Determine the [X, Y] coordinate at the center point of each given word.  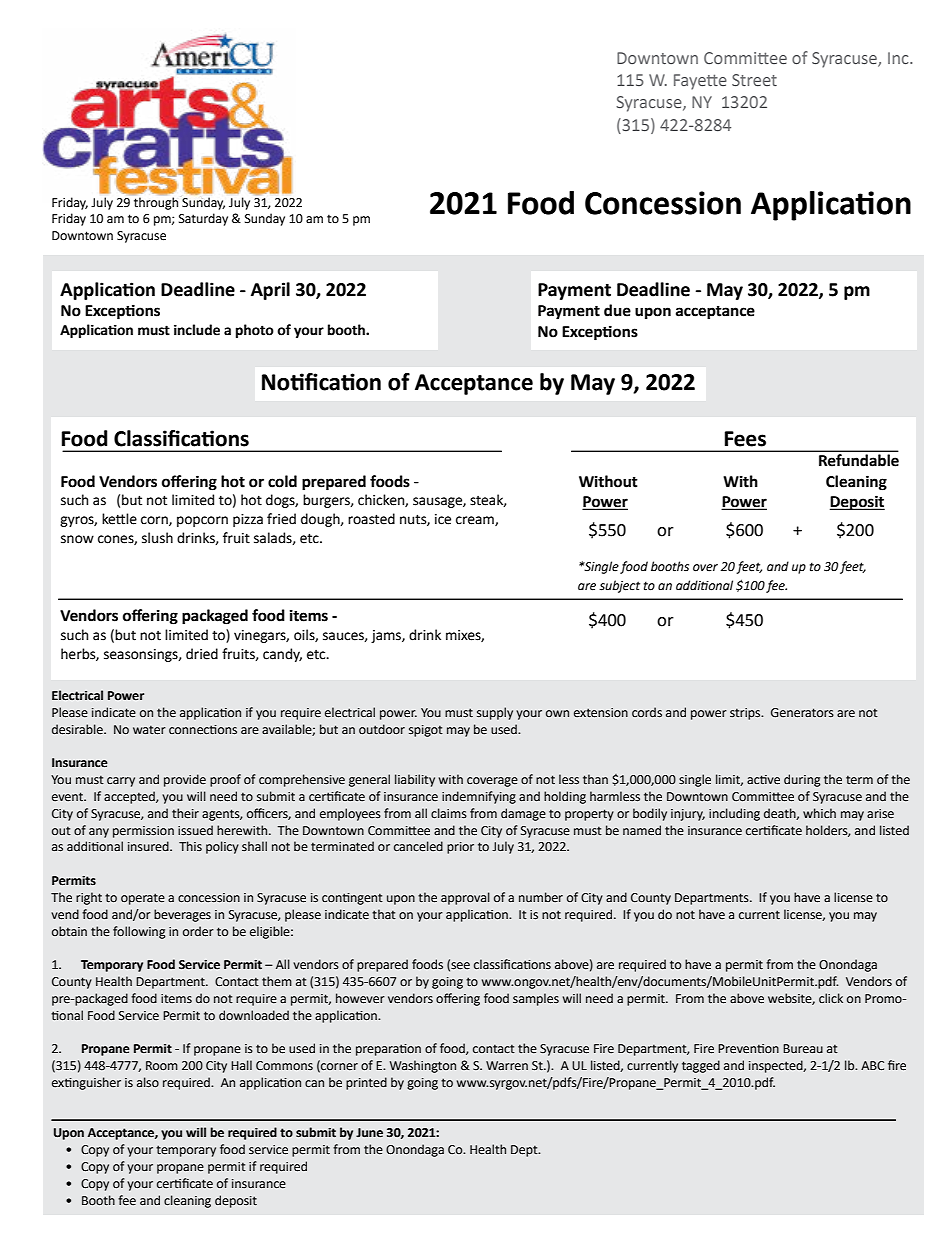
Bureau [803, 1048]
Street [754, 80]
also [148, 1082]
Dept [525, 1151]
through [156, 203]
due [617, 310]
